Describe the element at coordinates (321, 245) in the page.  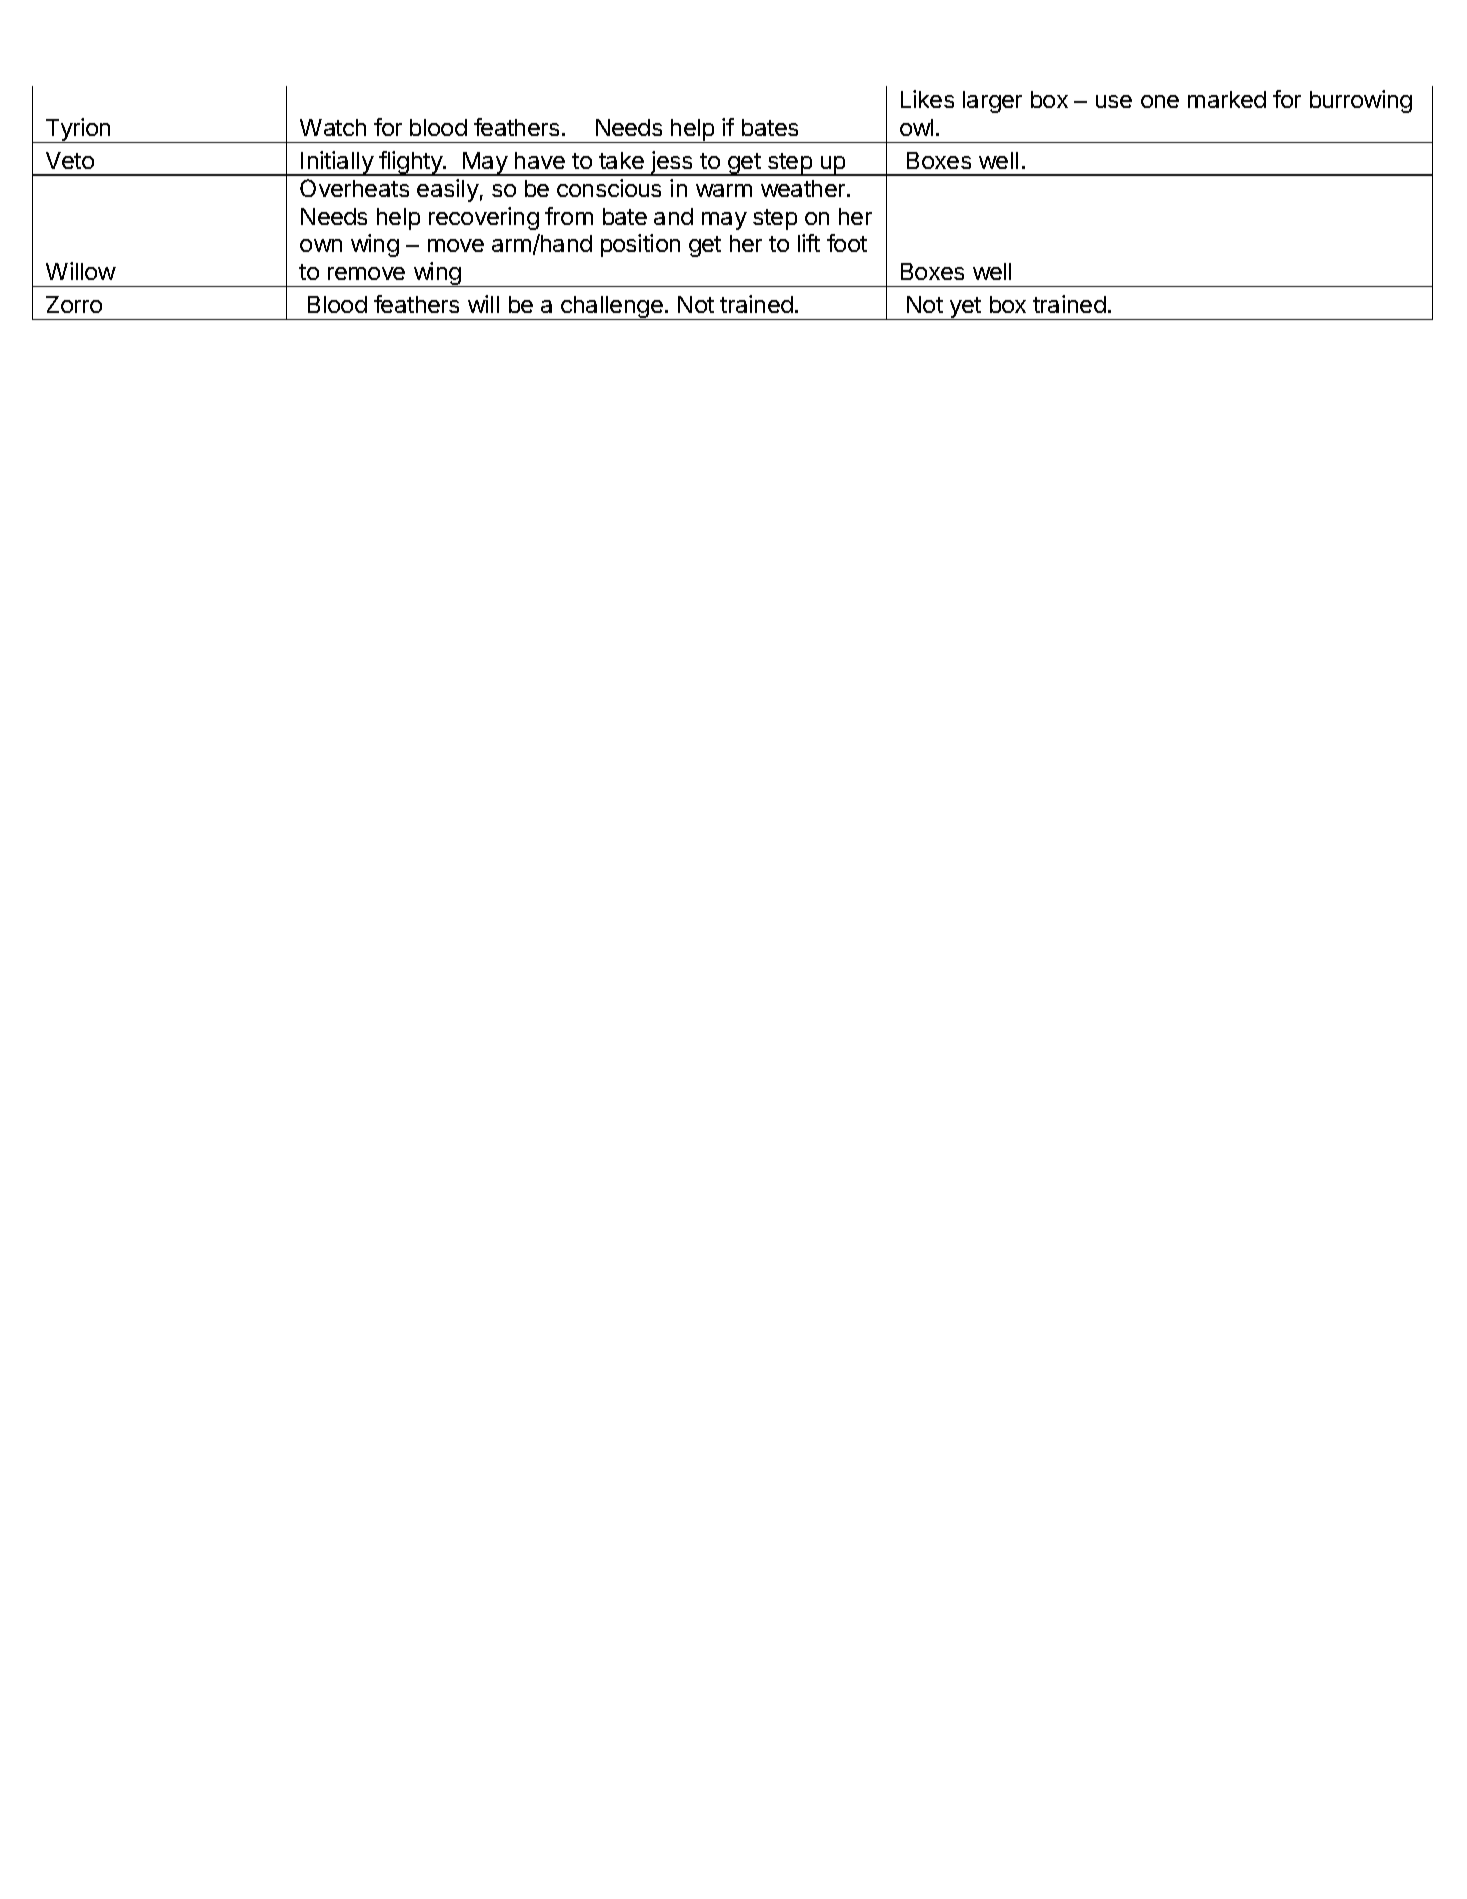
I see `own` at that location.
